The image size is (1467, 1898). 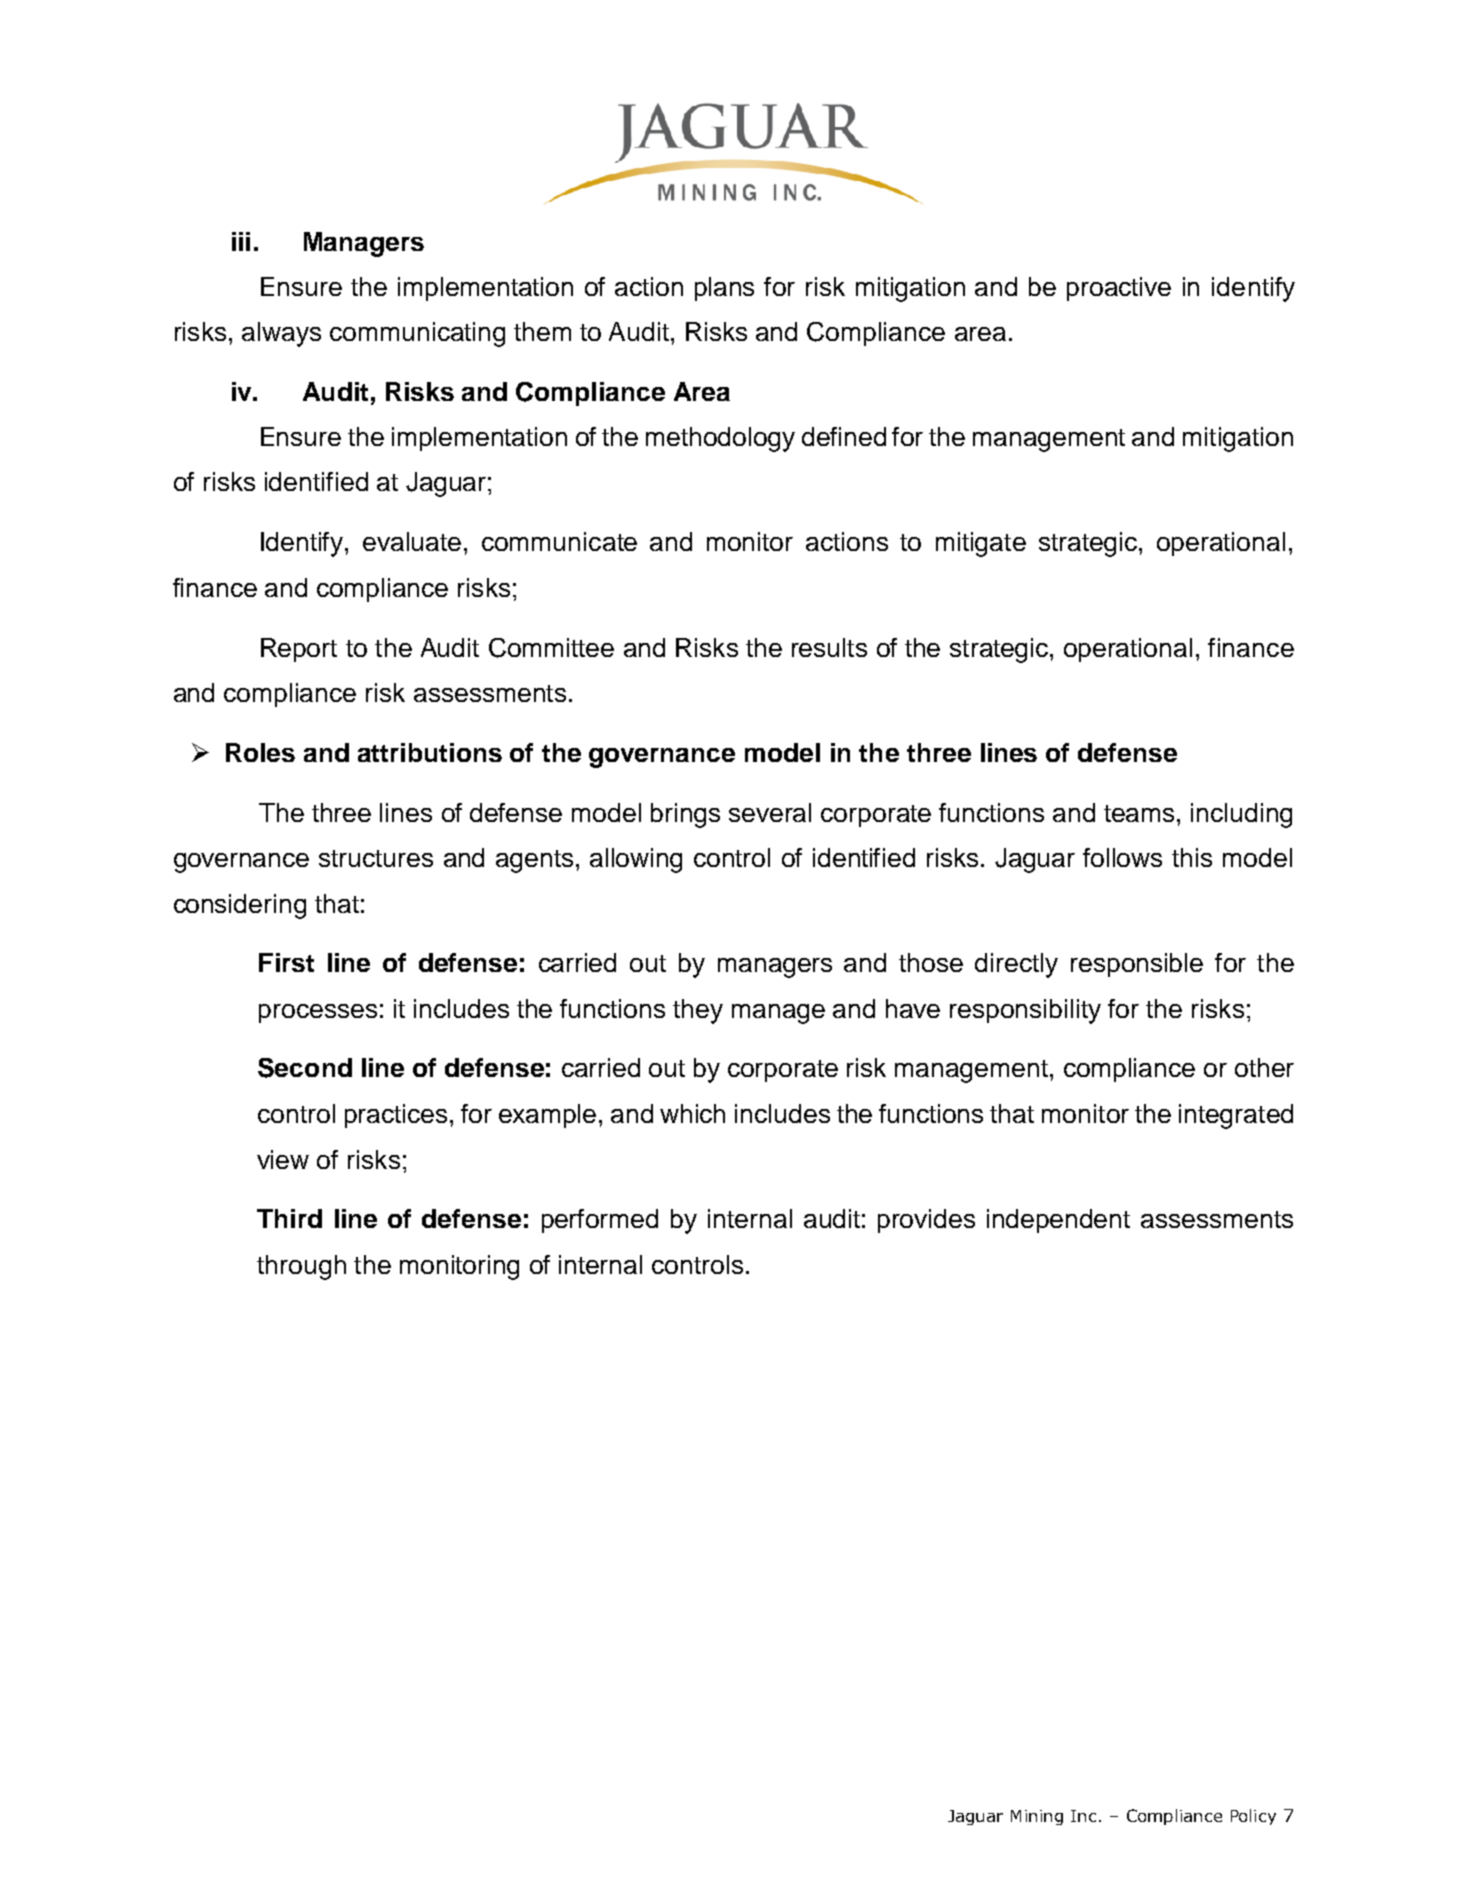 What do you see at coordinates (417, 334) in the page?
I see `communicating` at bounding box center [417, 334].
